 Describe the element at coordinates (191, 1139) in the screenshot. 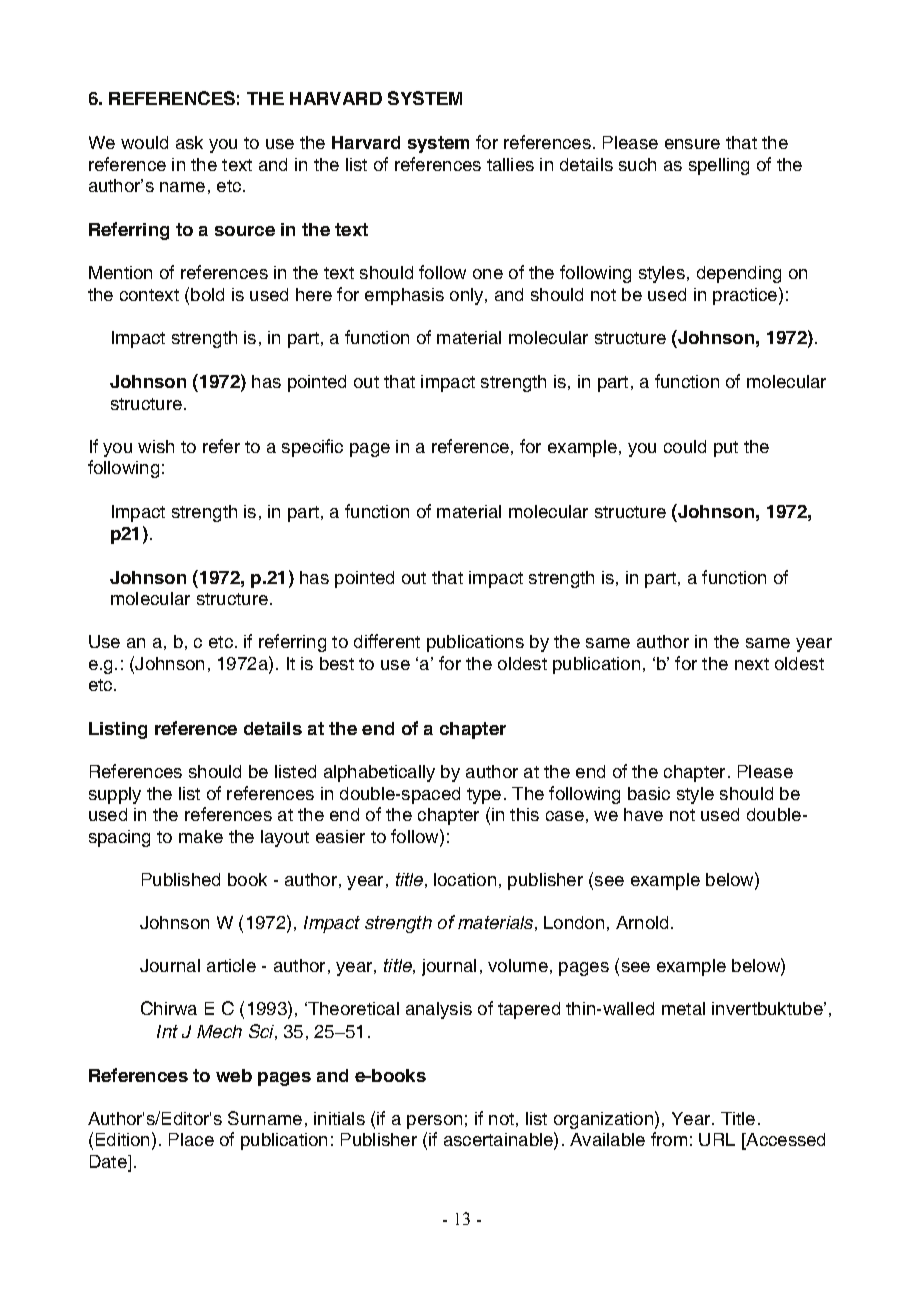

I see `Place` at that location.
